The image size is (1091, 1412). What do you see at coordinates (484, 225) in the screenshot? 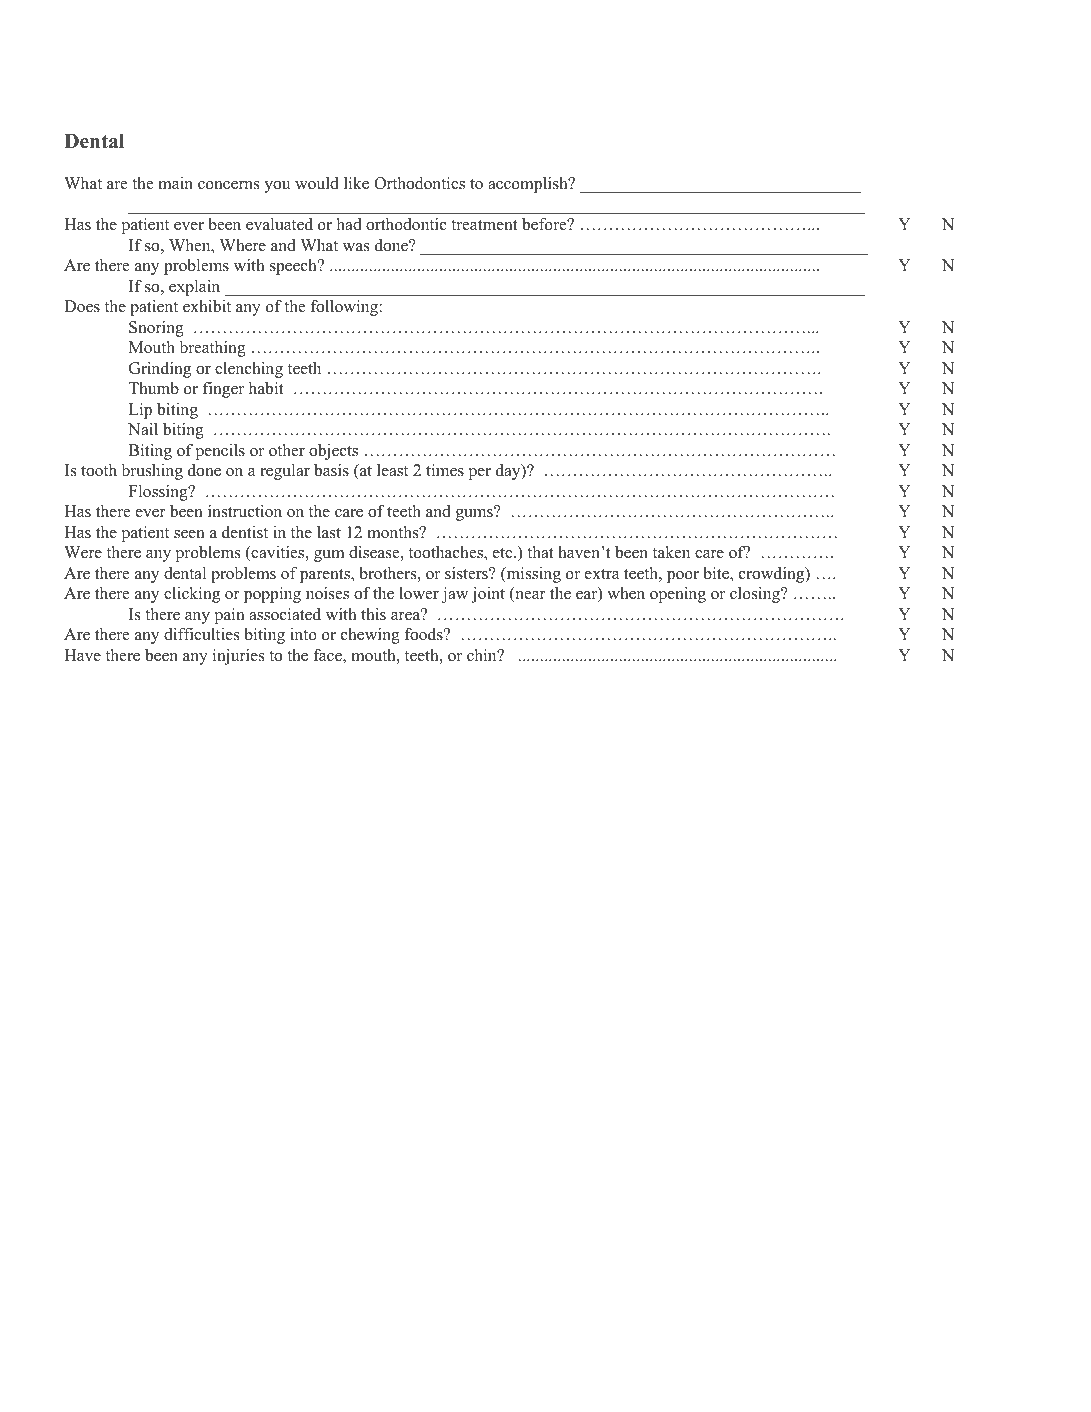
I see `treatment` at bounding box center [484, 225].
